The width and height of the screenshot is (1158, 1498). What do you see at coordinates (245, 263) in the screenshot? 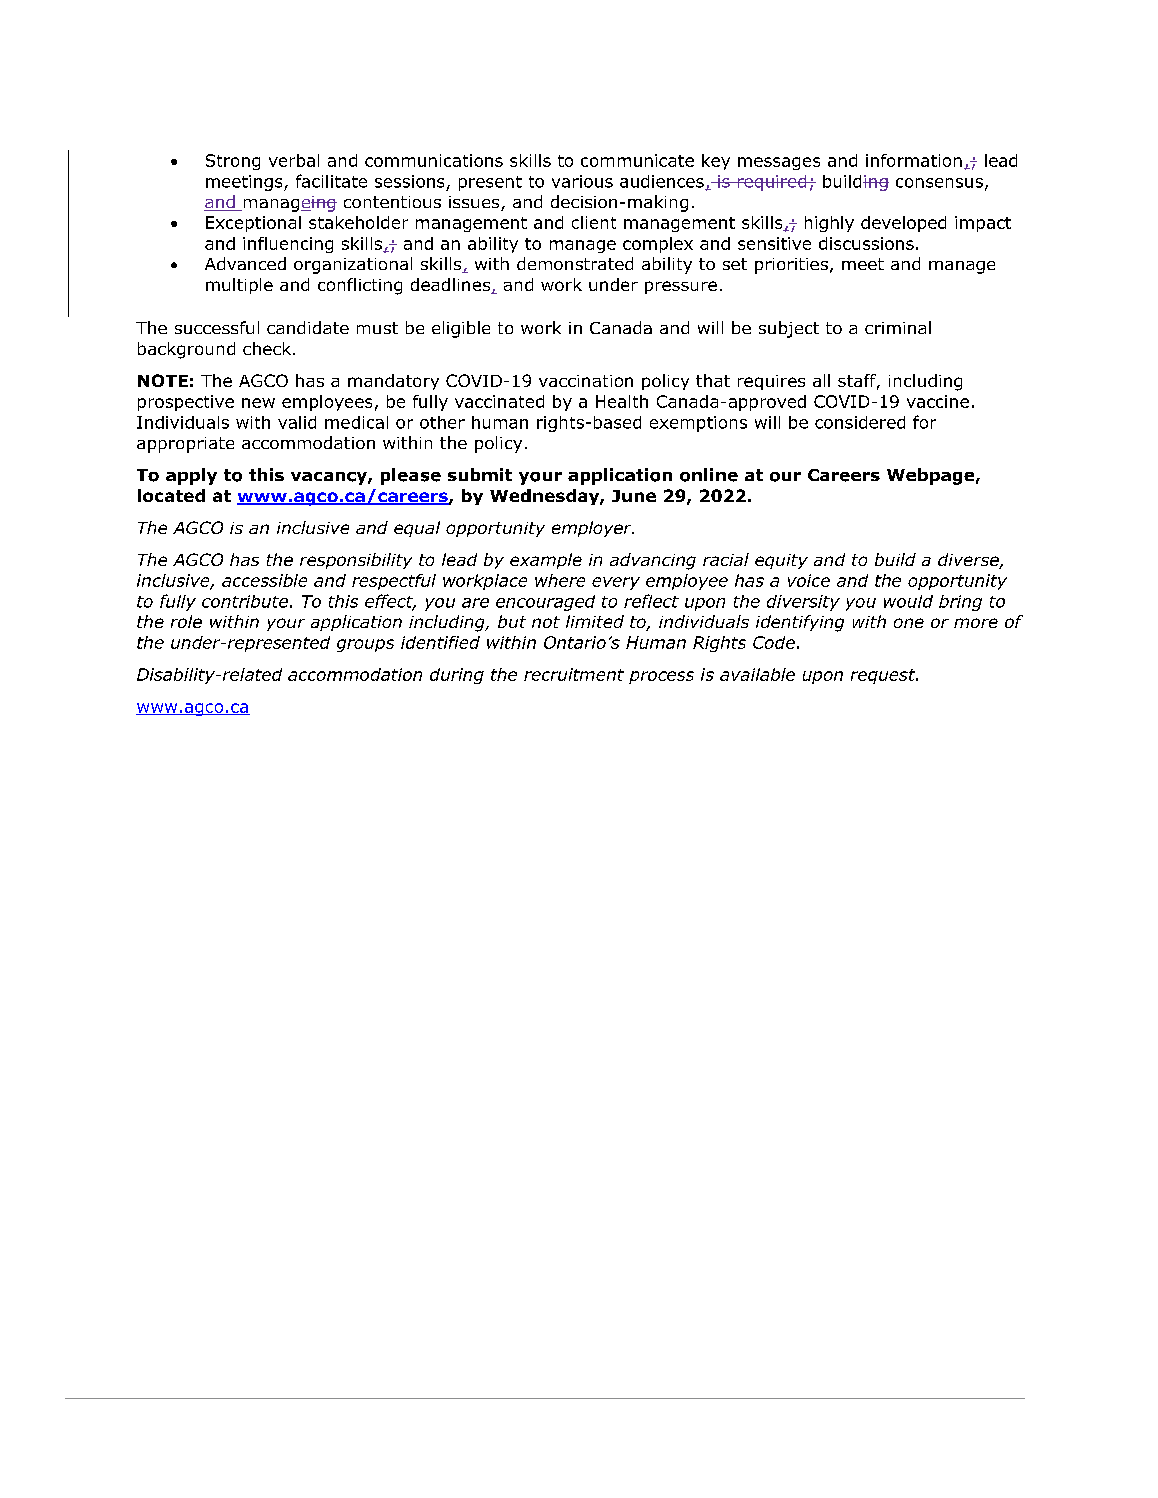
I see `Advanced` at bounding box center [245, 263].
